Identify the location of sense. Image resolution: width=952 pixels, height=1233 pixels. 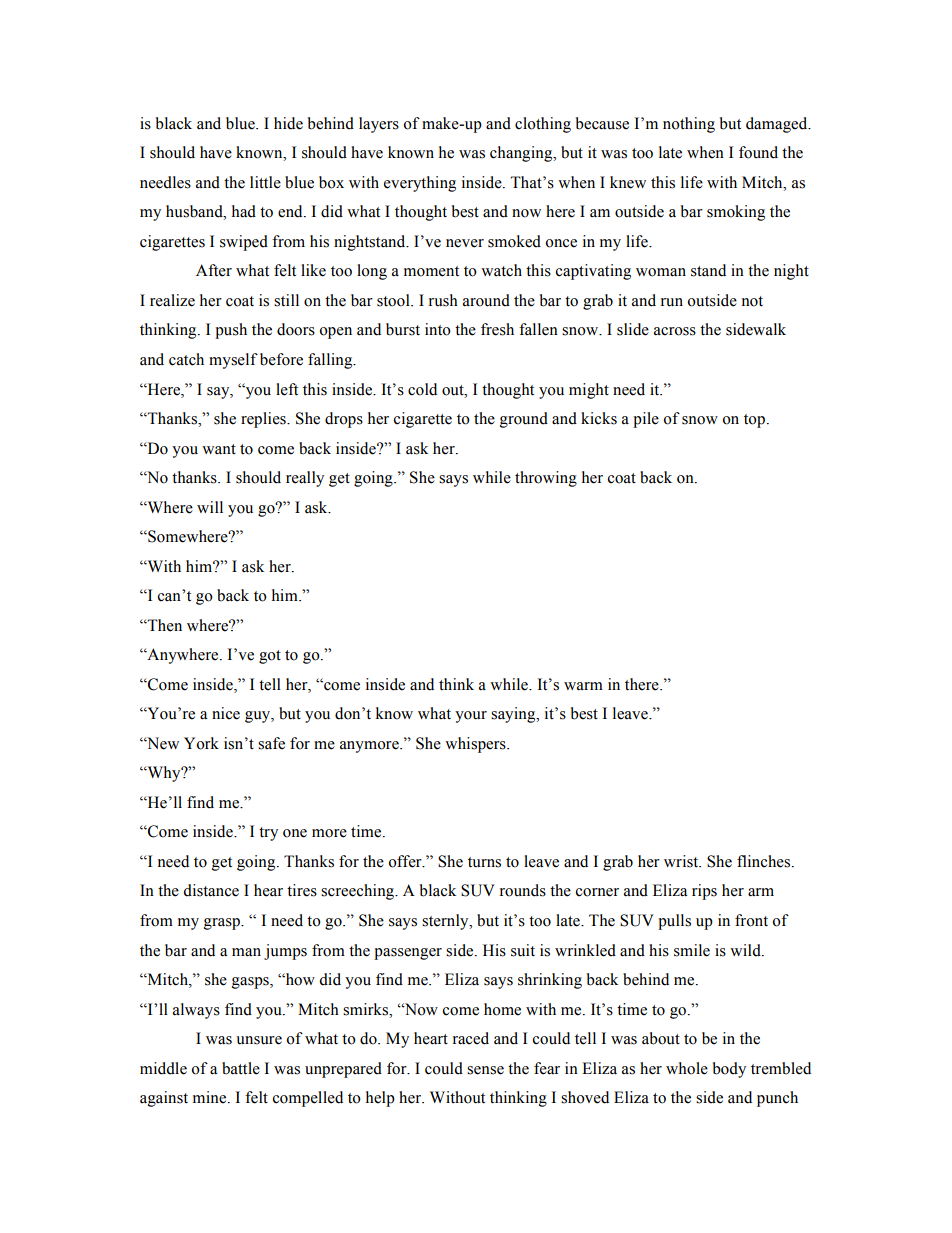
(485, 1070).
